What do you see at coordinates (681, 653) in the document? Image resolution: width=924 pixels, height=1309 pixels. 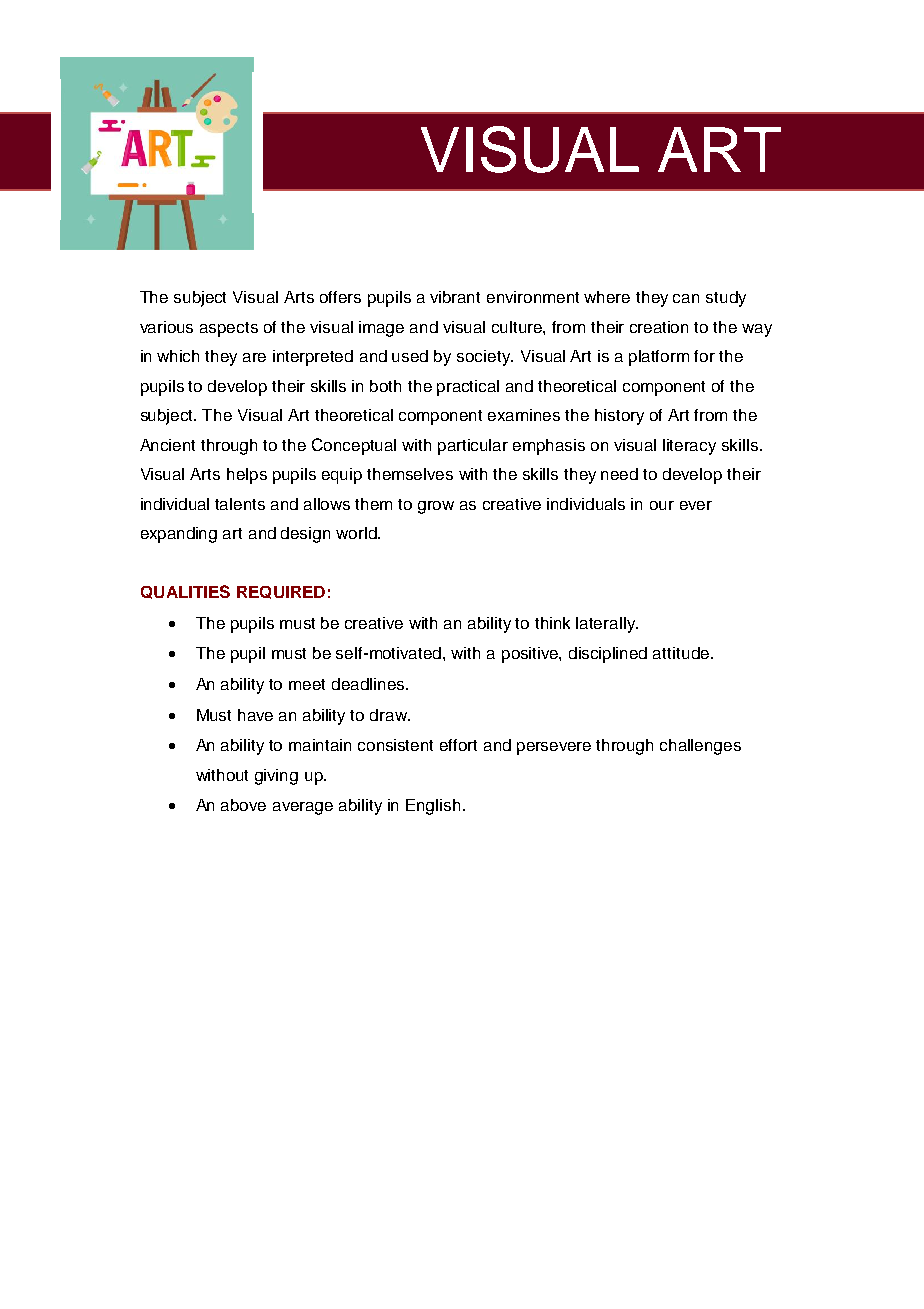 I see `attitude` at bounding box center [681, 653].
